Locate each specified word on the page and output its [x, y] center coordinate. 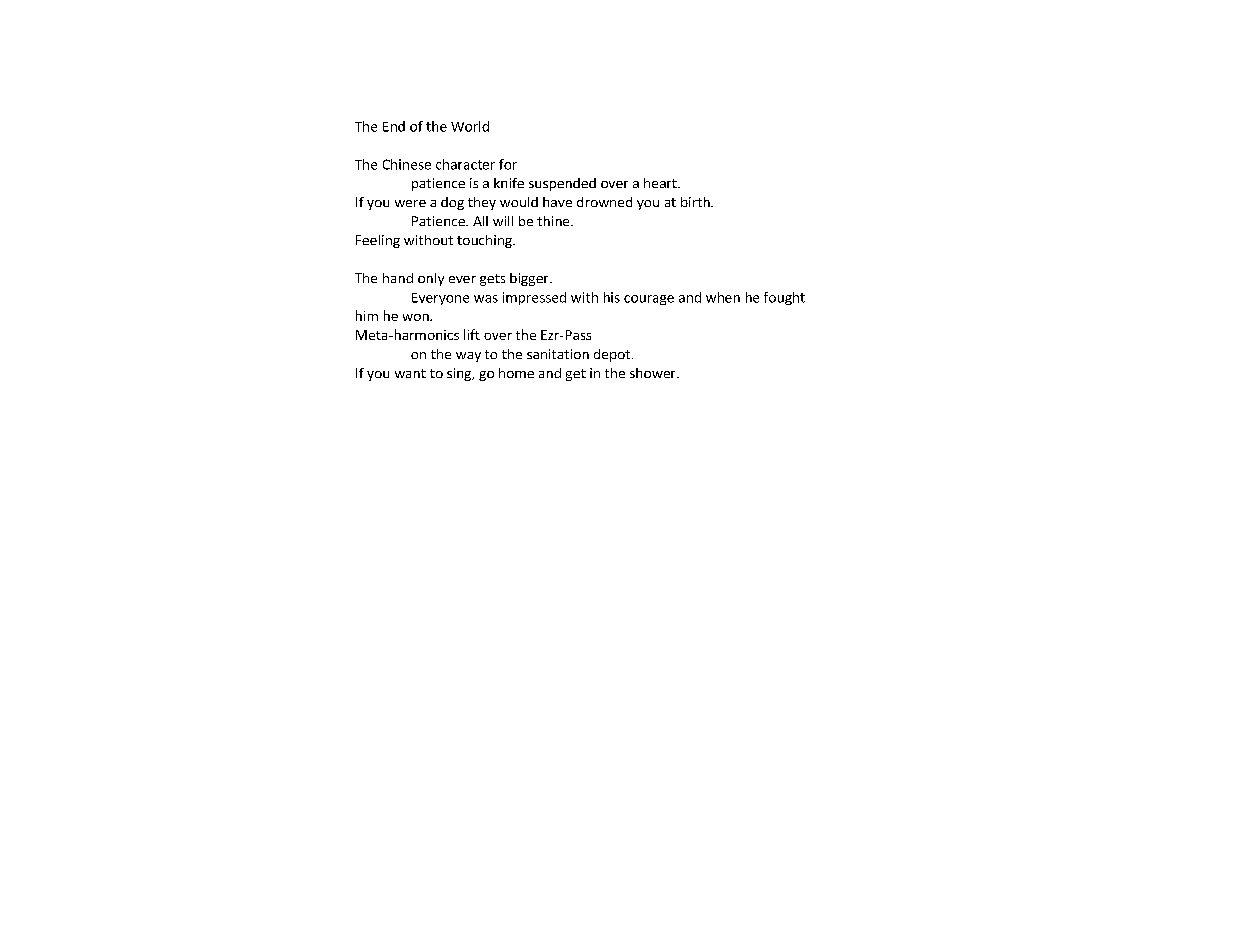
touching [485, 241]
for [508, 164]
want [410, 373]
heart [661, 183]
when [723, 297]
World [470, 126]
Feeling [378, 241]
